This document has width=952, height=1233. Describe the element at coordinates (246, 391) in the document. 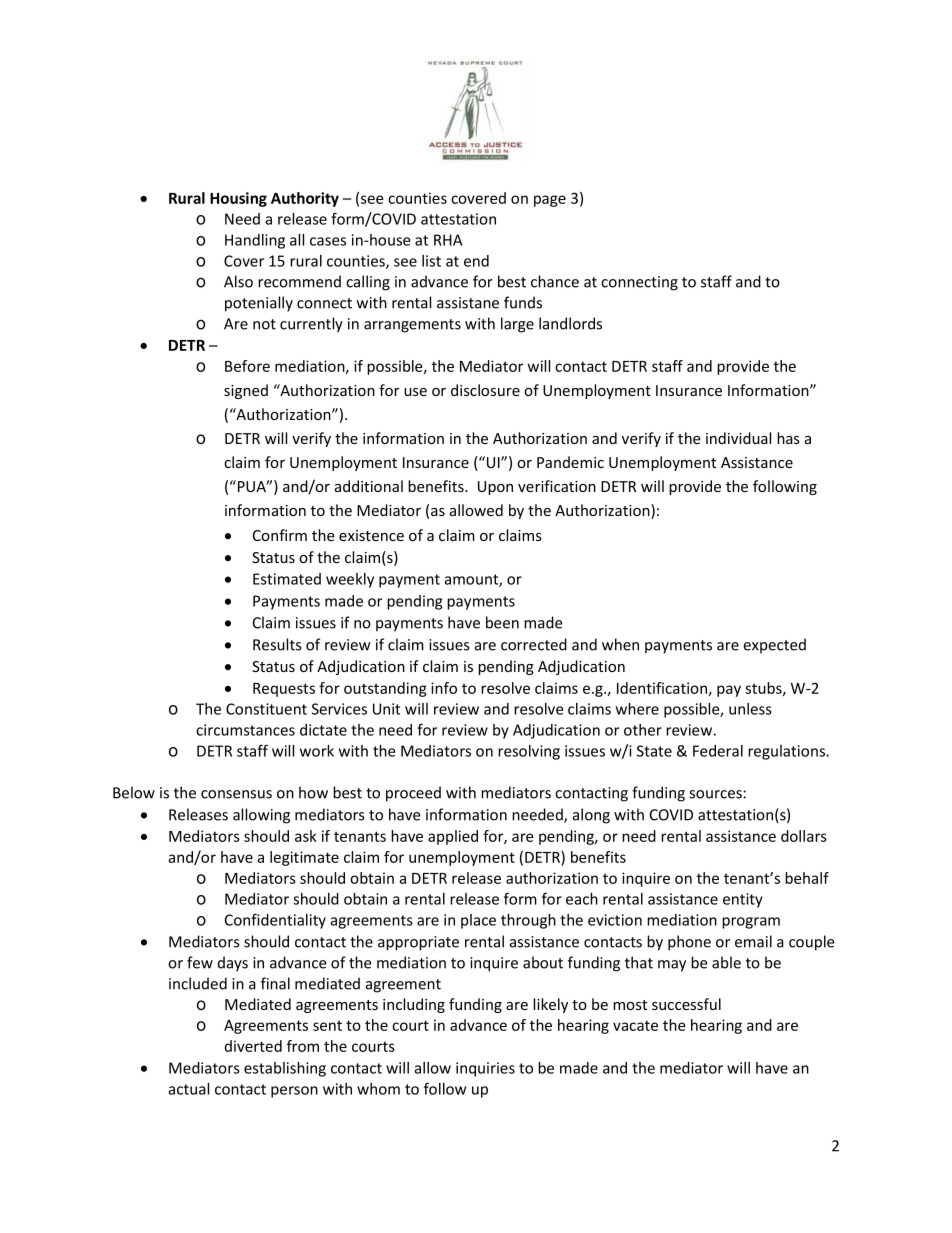

I see `signed` at that location.
